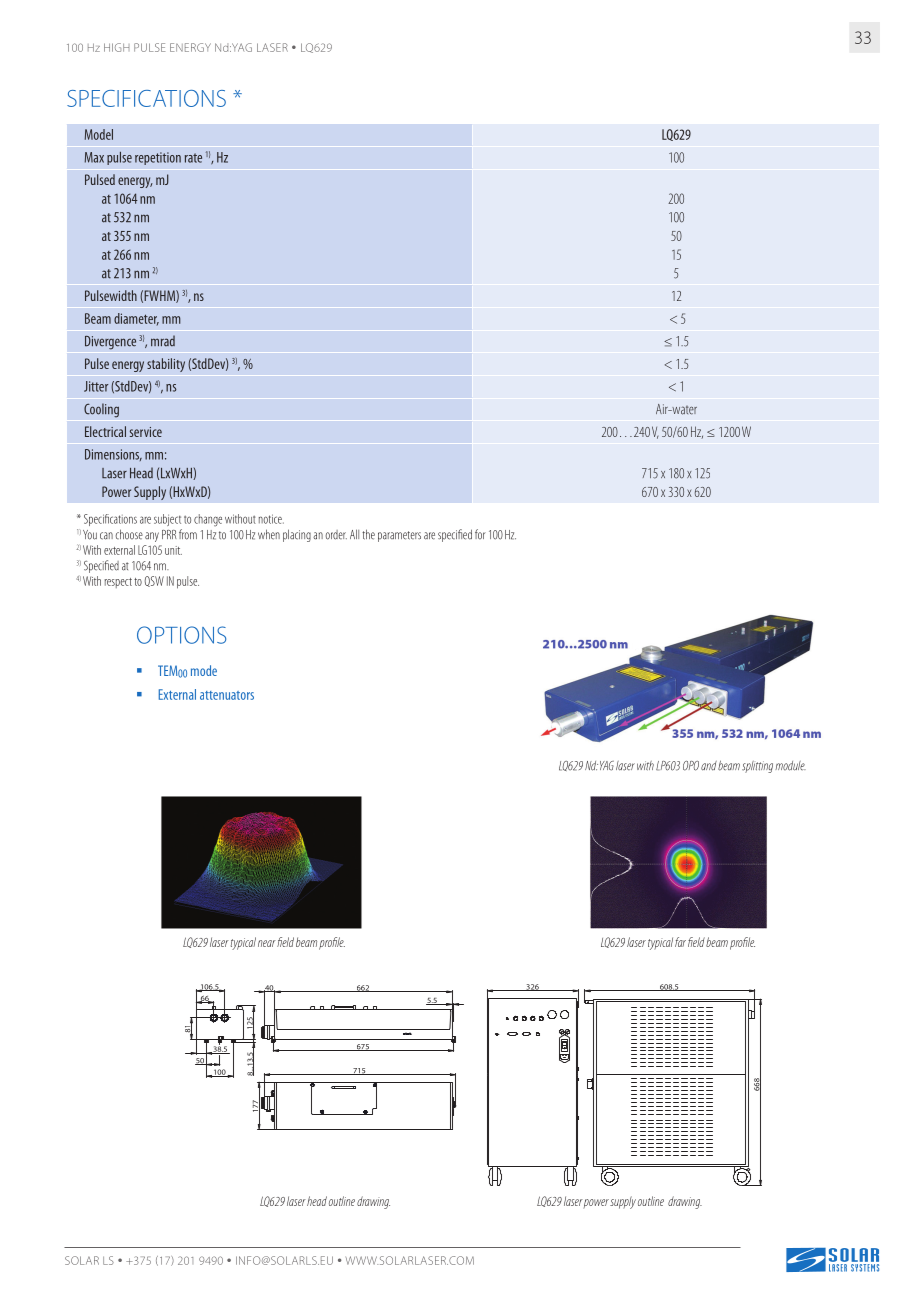 Image resolution: width=924 pixels, height=1308 pixels. Describe the element at coordinates (117, 47) in the screenshot. I see `HIGH` at that location.
